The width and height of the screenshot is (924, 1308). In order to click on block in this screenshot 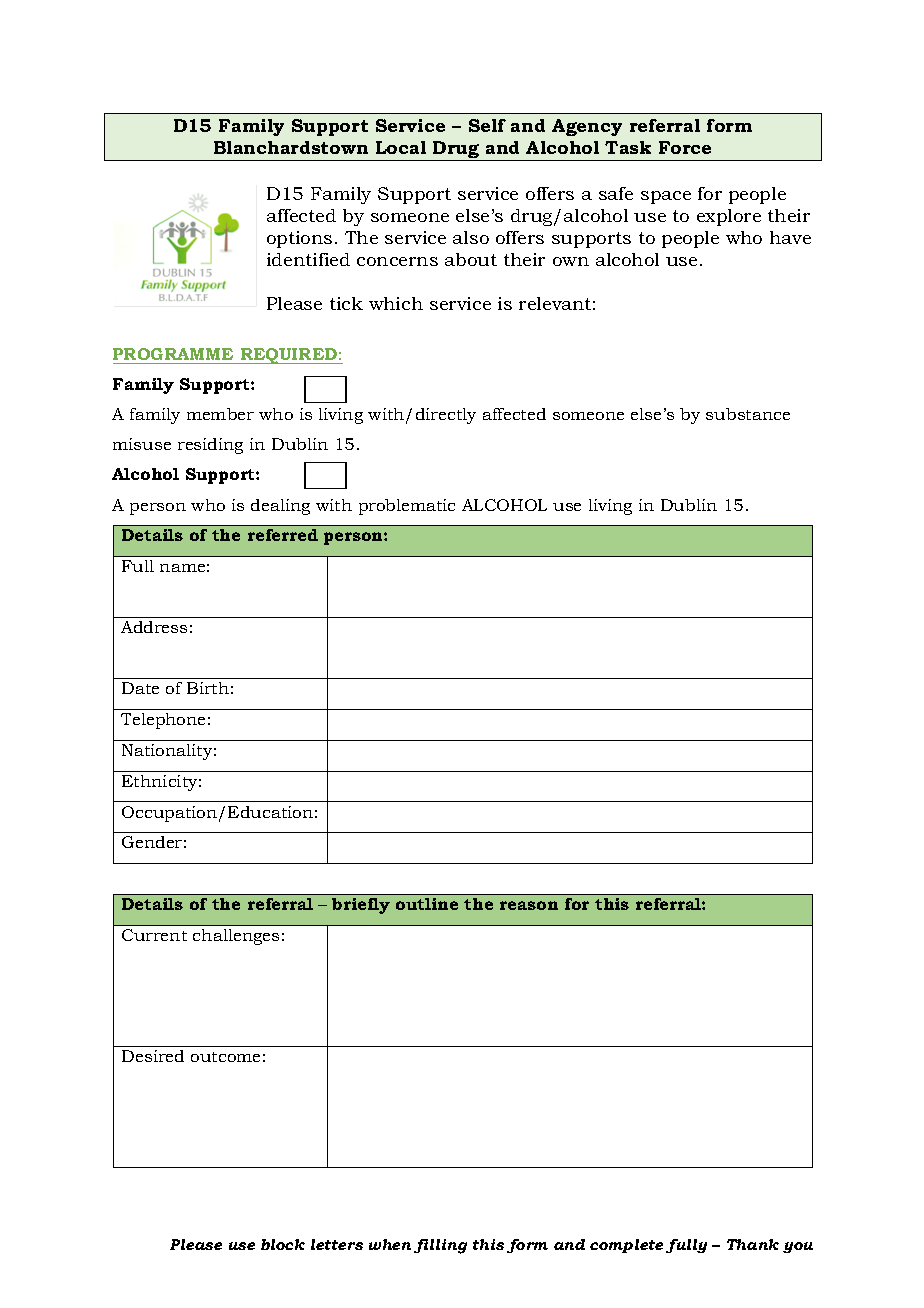, I will do `click(283, 1244)`.
